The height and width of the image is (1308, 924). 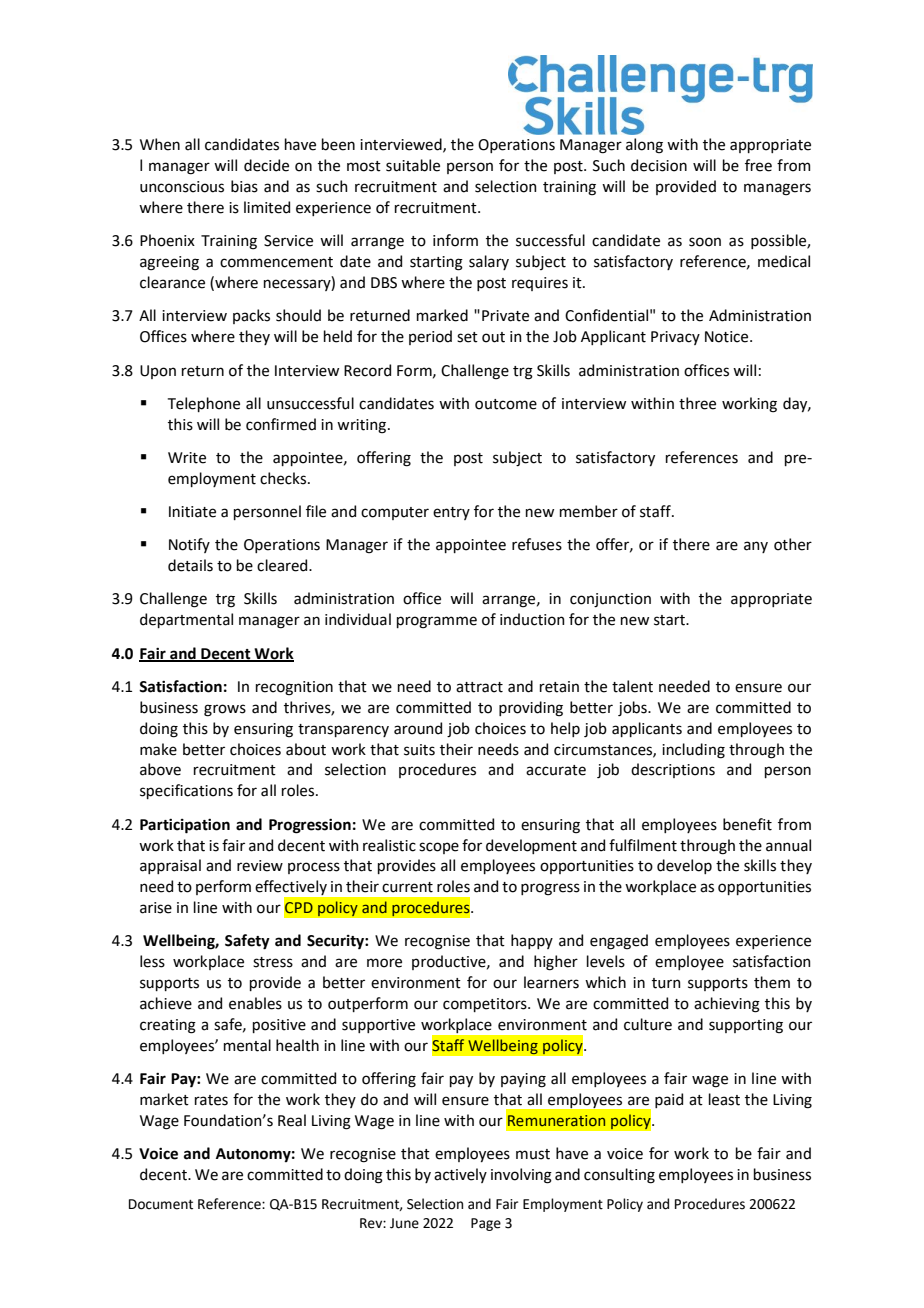 I want to click on Document, so click(x=161, y=1204).
